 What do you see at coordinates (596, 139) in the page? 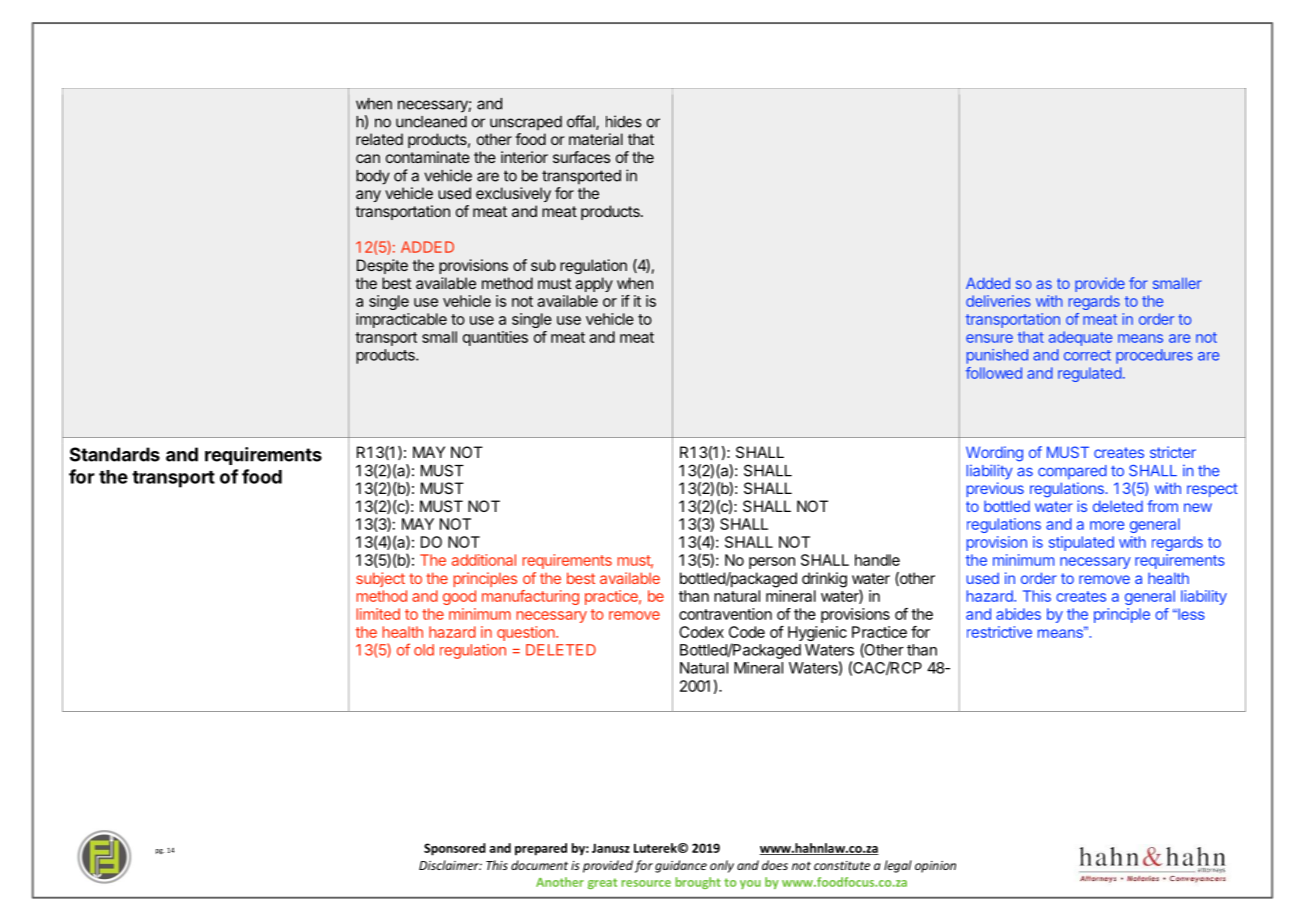
I see `material` at bounding box center [596, 139].
